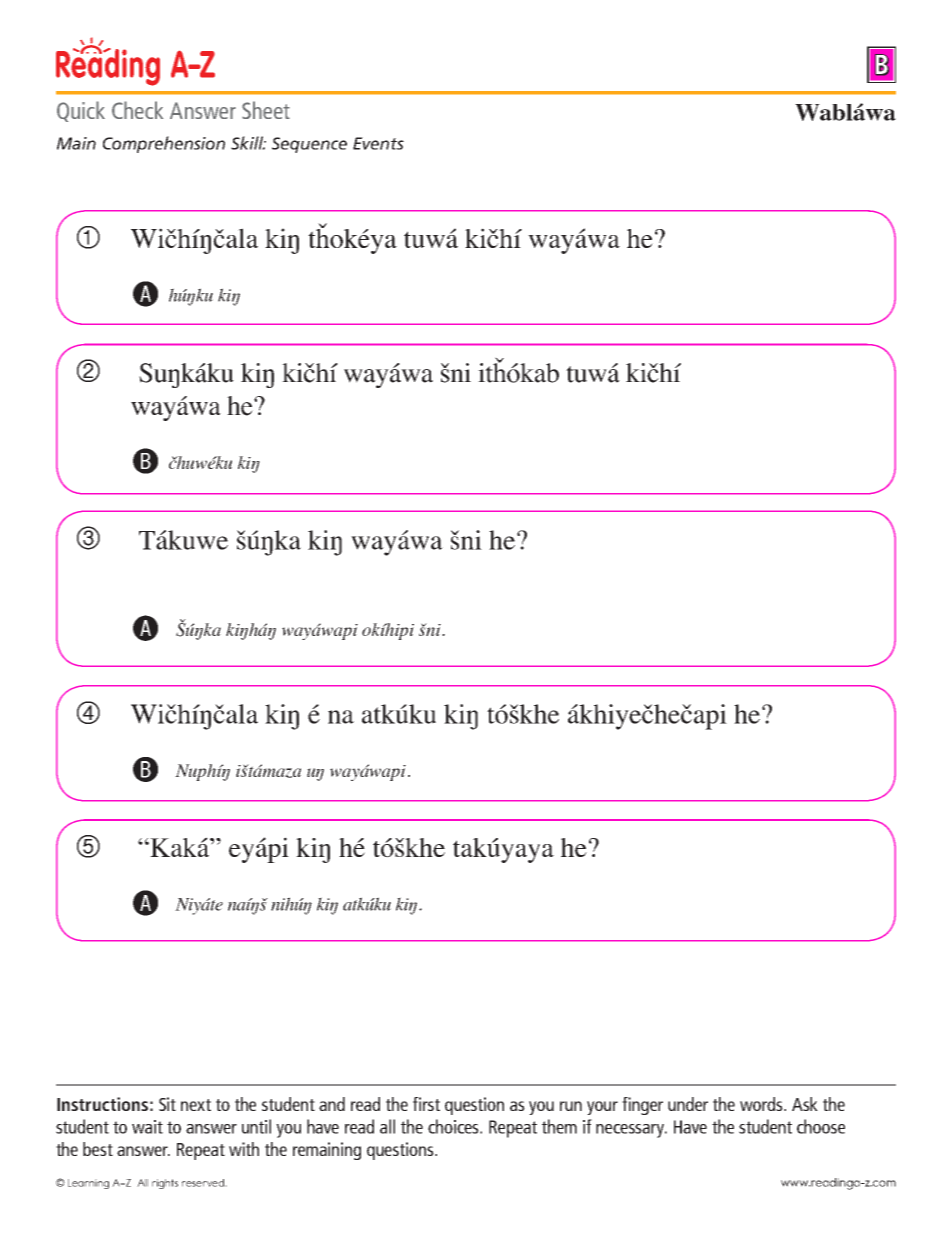  Describe the element at coordinates (559, 1126) in the screenshot. I see `them` at that location.
